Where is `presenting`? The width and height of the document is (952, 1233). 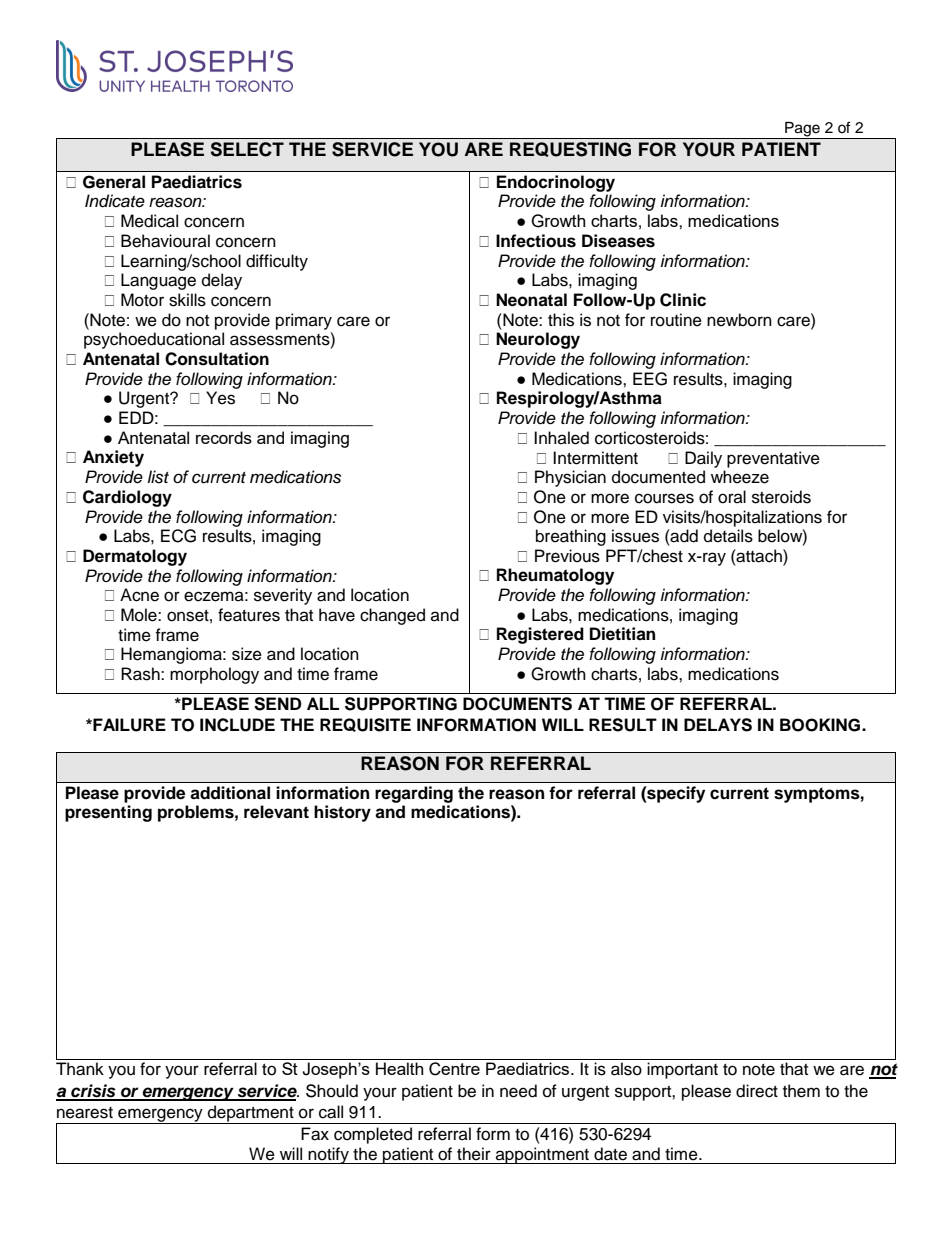 presenting is located at coordinates (108, 813).
